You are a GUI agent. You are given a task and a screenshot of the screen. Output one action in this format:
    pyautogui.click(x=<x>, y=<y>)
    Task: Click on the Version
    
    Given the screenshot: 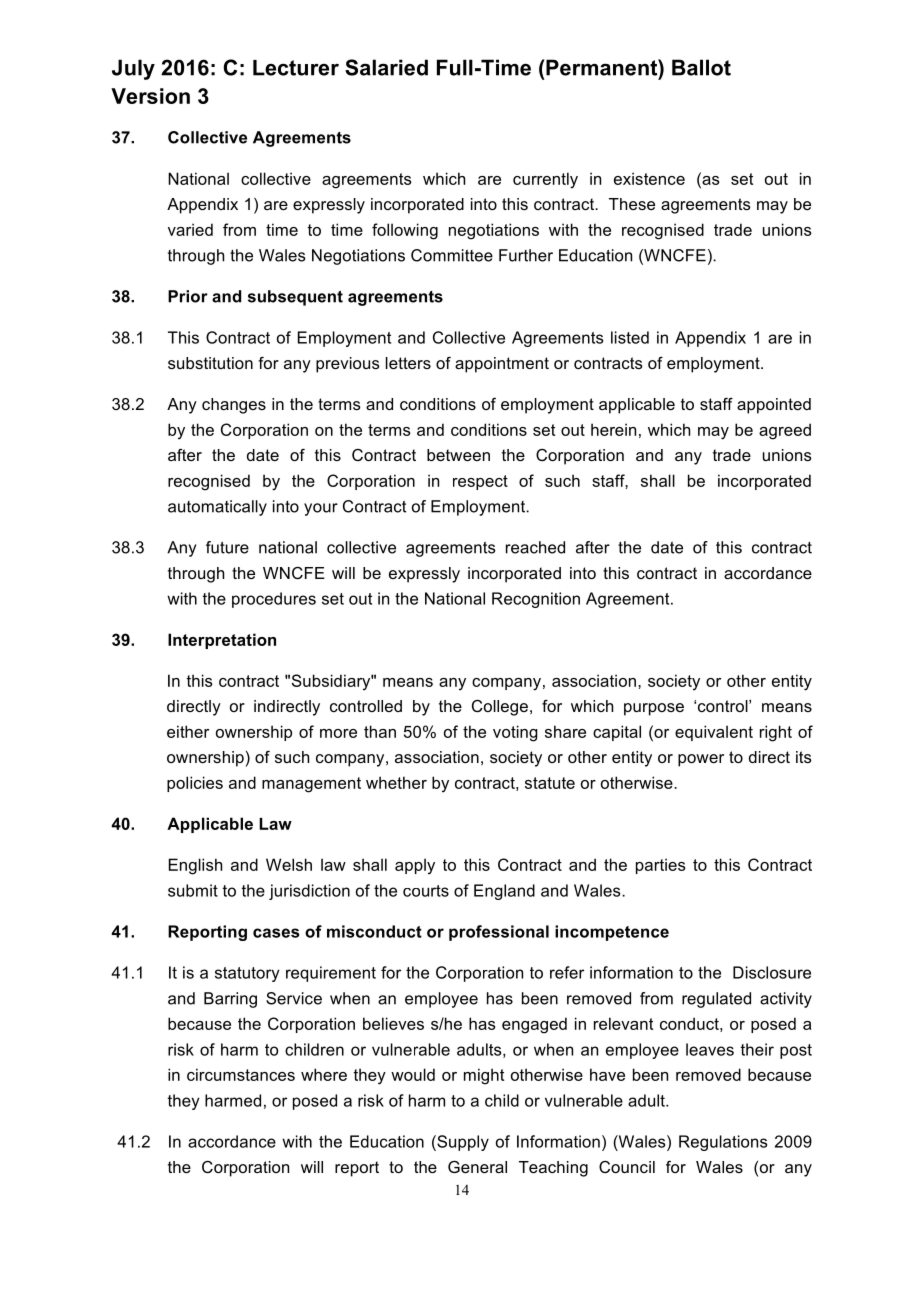 What is the action you would take?
    pyautogui.click(x=150, y=96)
